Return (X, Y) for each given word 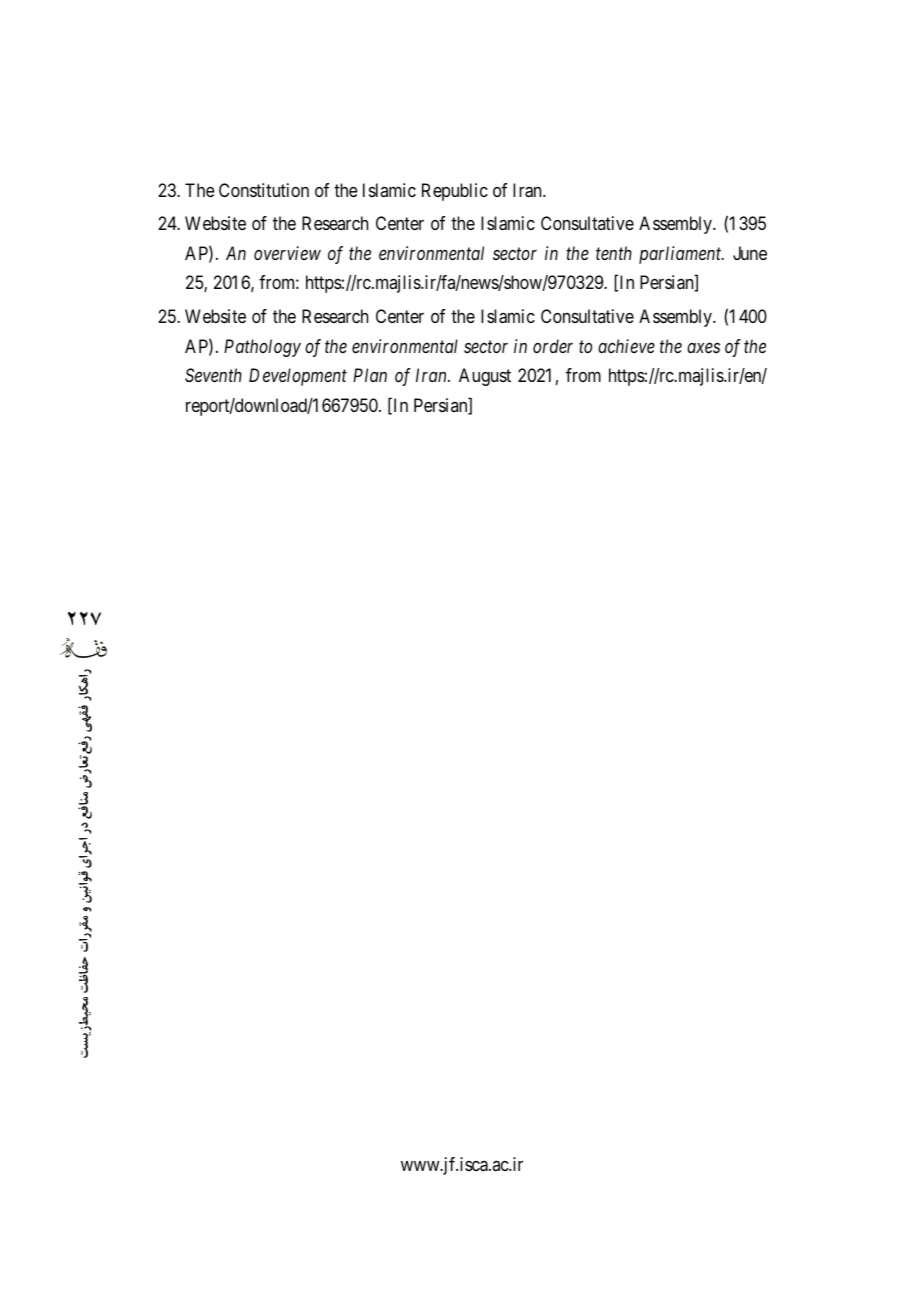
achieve (626, 346)
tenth (614, 253)
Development (298, 377)
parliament (681, 255)
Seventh (213, 375)
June (750, 253)
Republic (455, 192)
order (553, 346)
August (485, 377)
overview (287, 253)
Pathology (262, 348)
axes (703, 347)
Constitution (264, 190)
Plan (370, 375)
